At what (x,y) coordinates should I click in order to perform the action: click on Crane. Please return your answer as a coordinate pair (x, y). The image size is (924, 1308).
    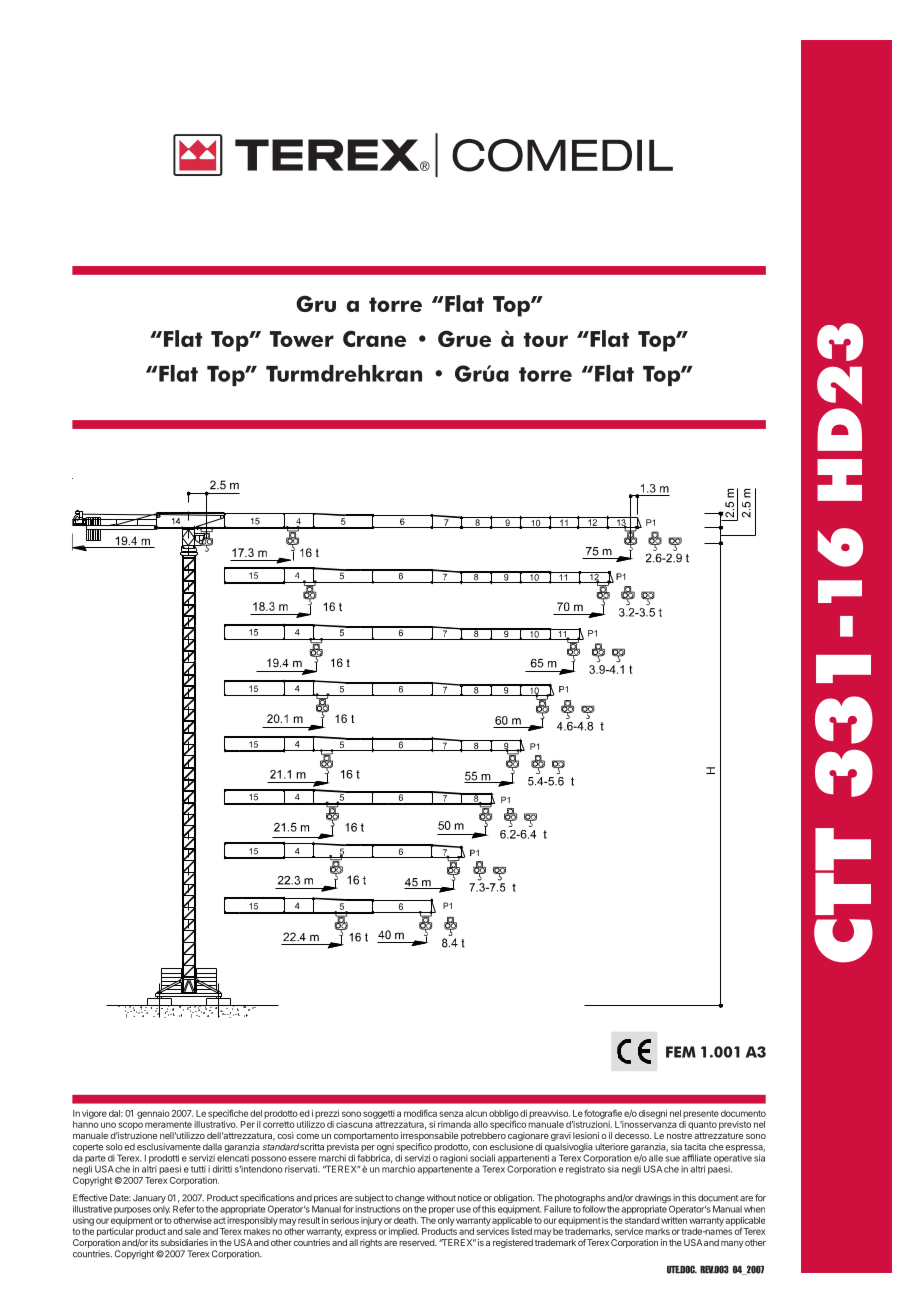
    Looking at the image, I should click on (374, 338).
